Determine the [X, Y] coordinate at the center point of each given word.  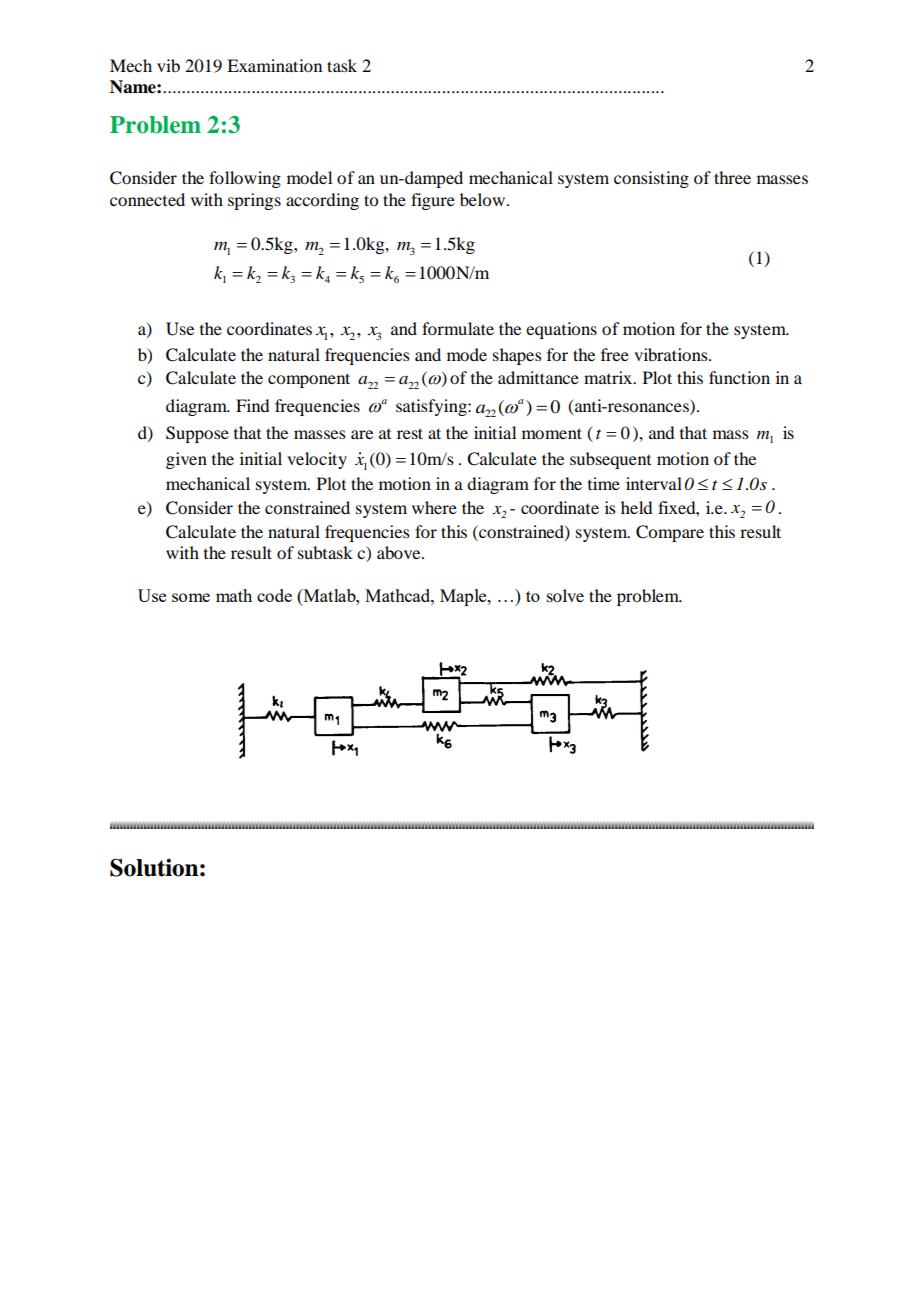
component [309, 380]
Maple [464, 597]
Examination [274, 65]
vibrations [672, 354]
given [186, 460]
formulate [458, 328]
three [732, 177]
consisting [651, 179]
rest [410, 433]
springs [254, 201]
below [484, 199]
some [191, 597]
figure [433, 201]
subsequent [610, 460]
